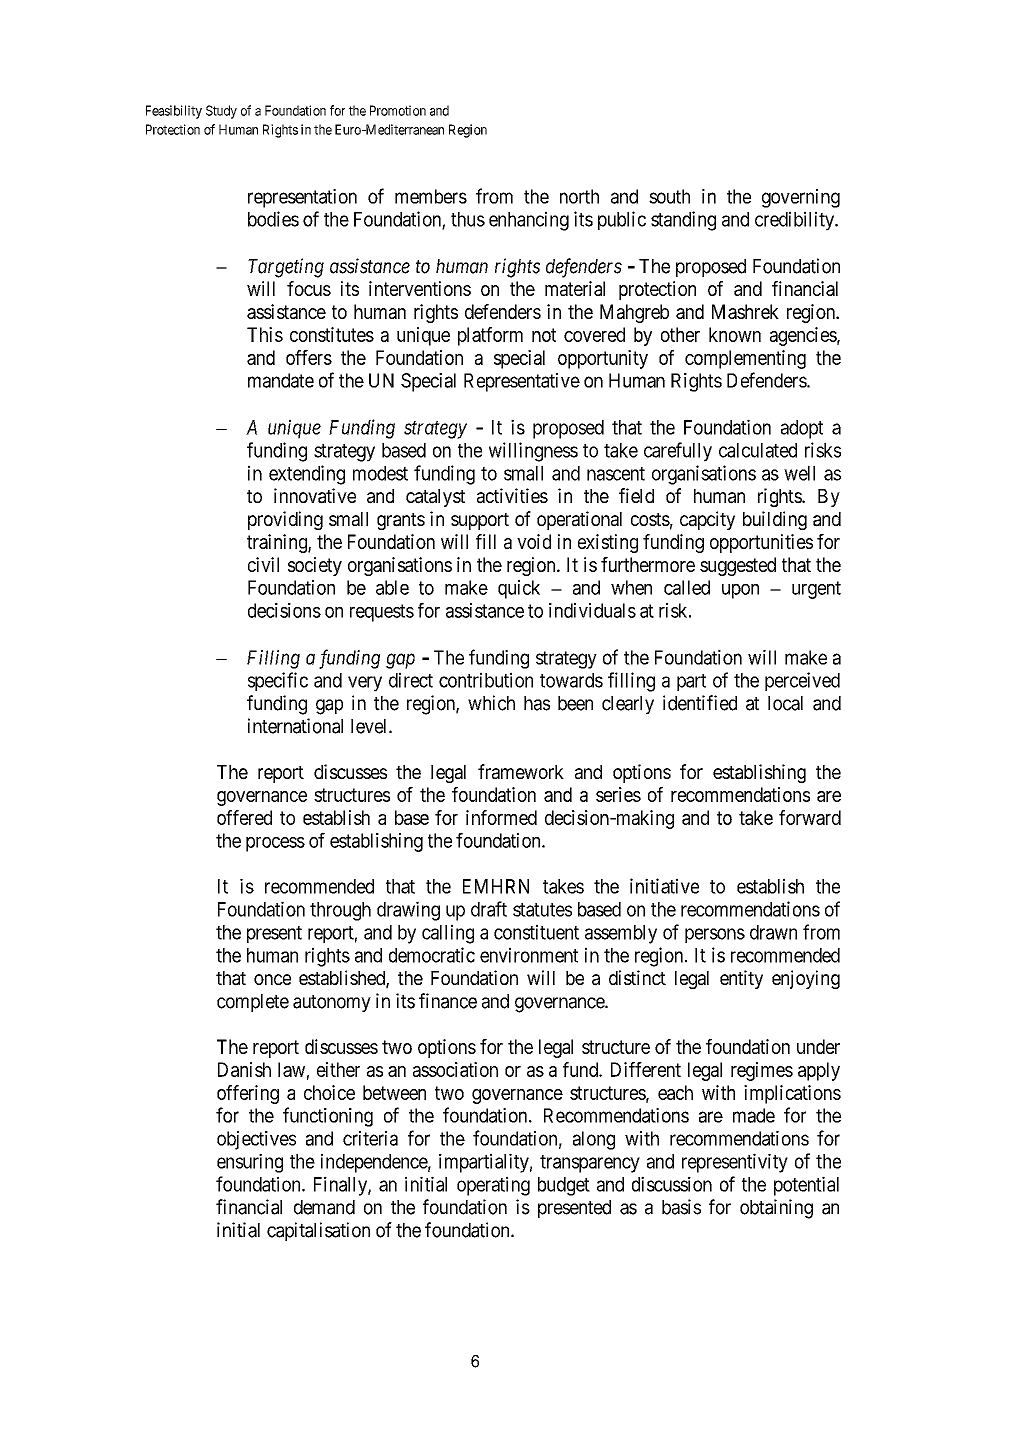 This screenshot has height=1429, width=1009. What do you see at coordinates (700, 703) in the screenshot?
I see `identified` at bounding box center [700, 703].
